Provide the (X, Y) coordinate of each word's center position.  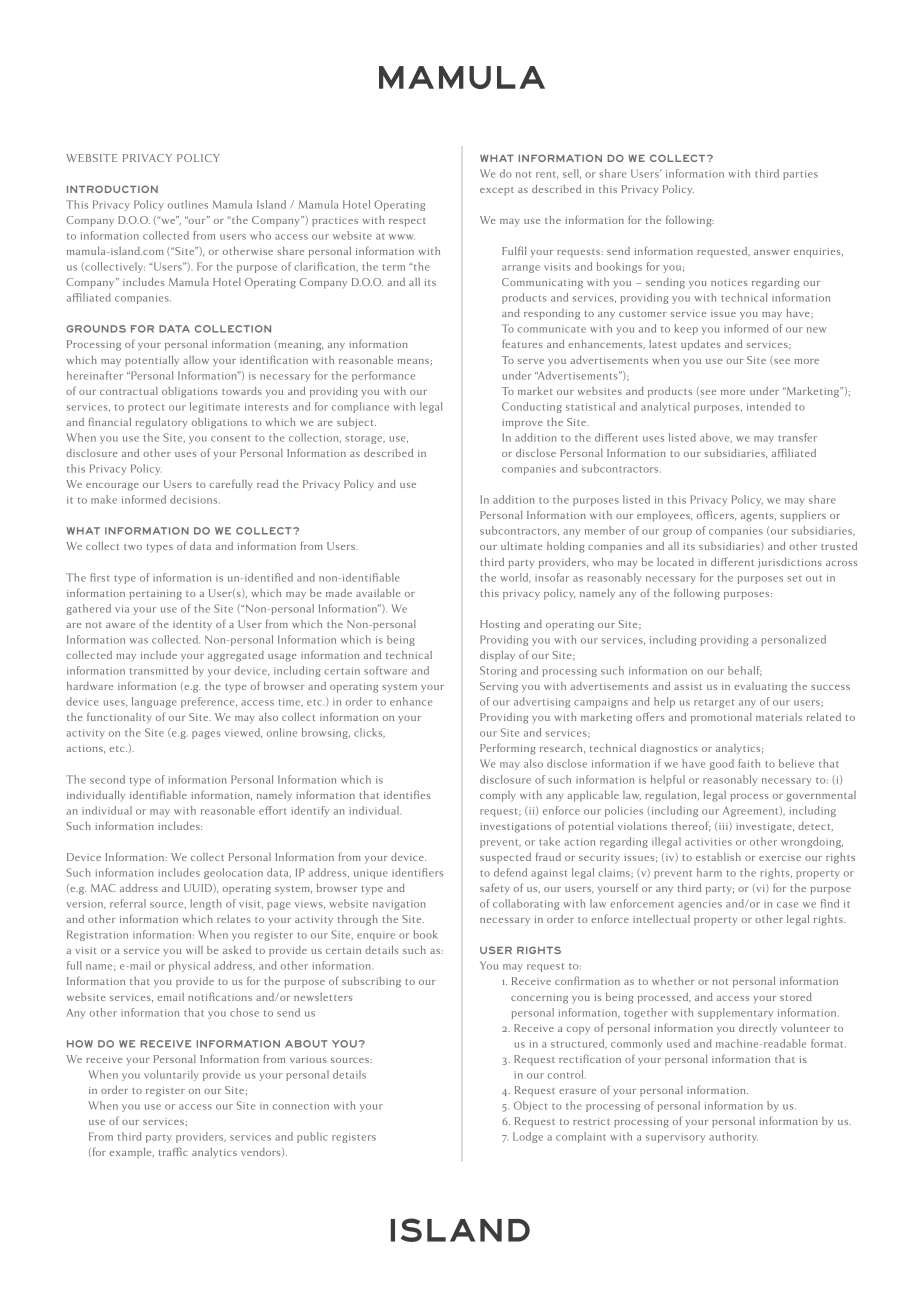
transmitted (159, 670)
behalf (745, 671)
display (497, 656)
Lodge (528, 1137)
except (497, 191)
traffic (173, 1151)
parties (800, 175)
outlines (188, 204)
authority (733, 1137)
